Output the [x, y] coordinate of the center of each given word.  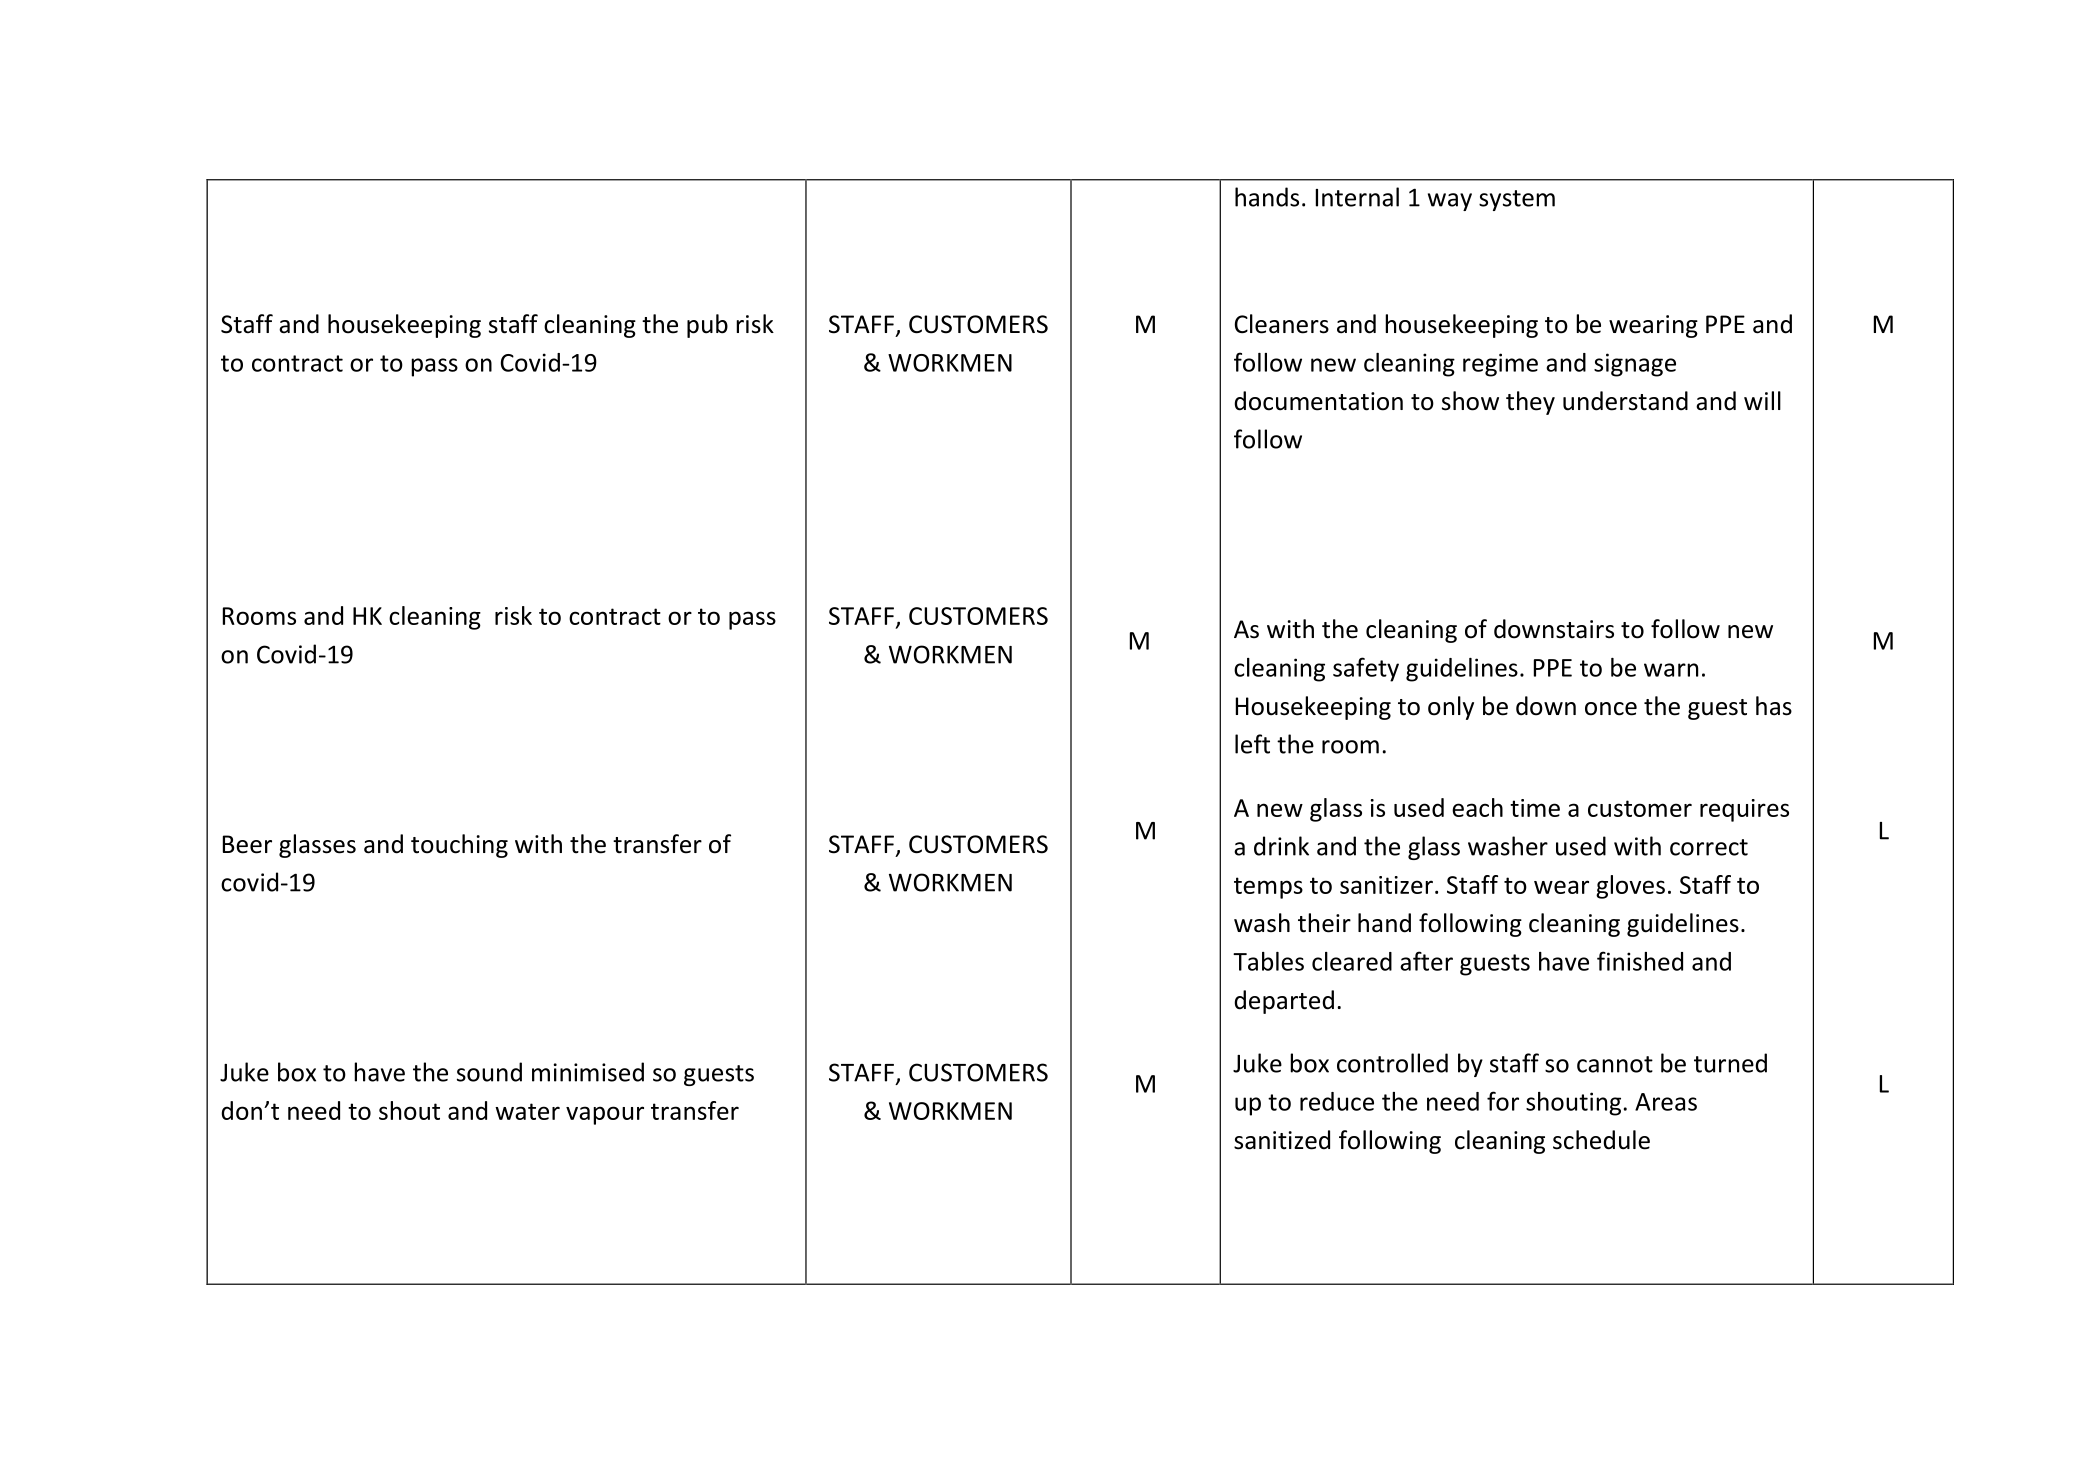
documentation [1318, 401]
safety [1366, 669]
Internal [1357, 197]
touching [459, 846]
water [527, 1111]
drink [1281, 846]
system [1517, 200]
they [1530, 403]
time [1535, 808]
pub [707, 326]
